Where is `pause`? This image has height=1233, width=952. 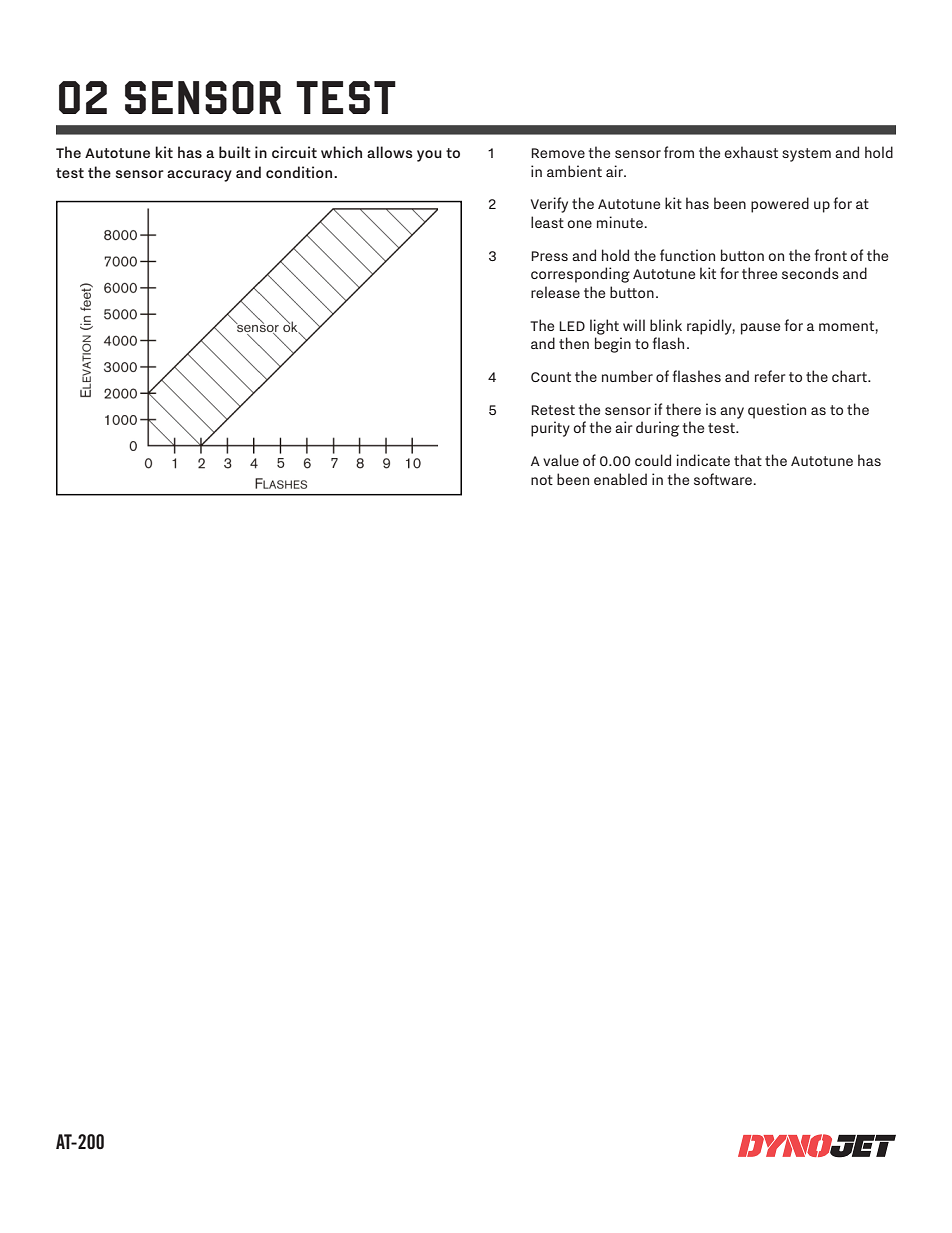
pause is located at coordinates (760, 329).
